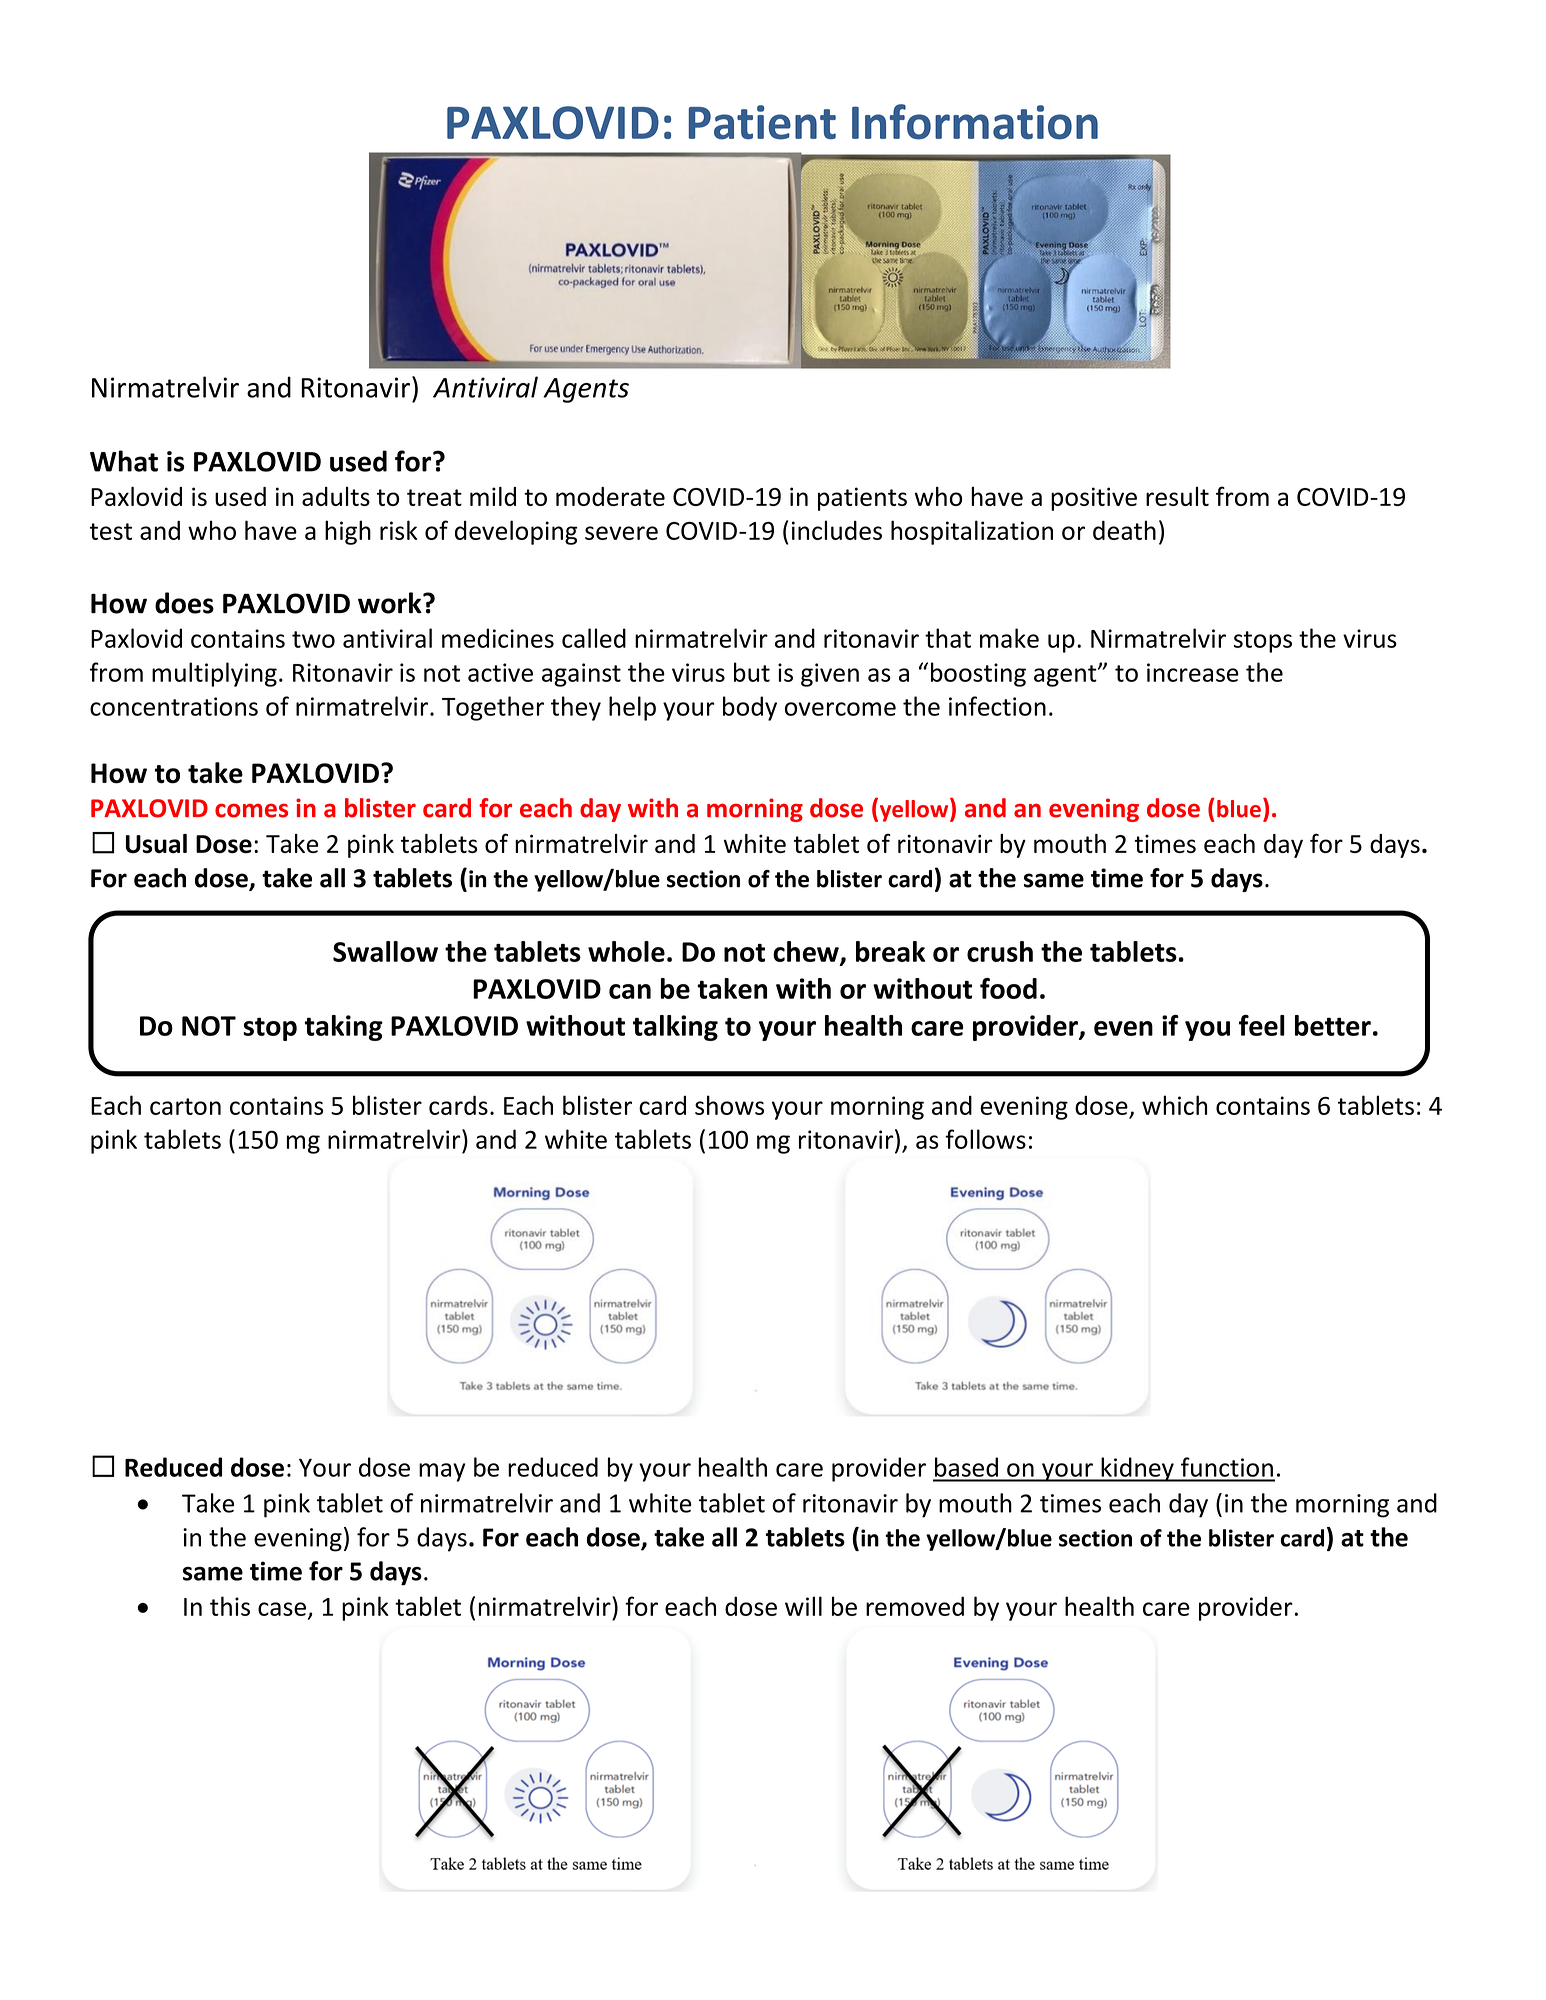 The width and height of the screenshot is (1546, 2000). Describe the element at coordinates (803, 1606) in the screenshot. I see `will` at that location.
